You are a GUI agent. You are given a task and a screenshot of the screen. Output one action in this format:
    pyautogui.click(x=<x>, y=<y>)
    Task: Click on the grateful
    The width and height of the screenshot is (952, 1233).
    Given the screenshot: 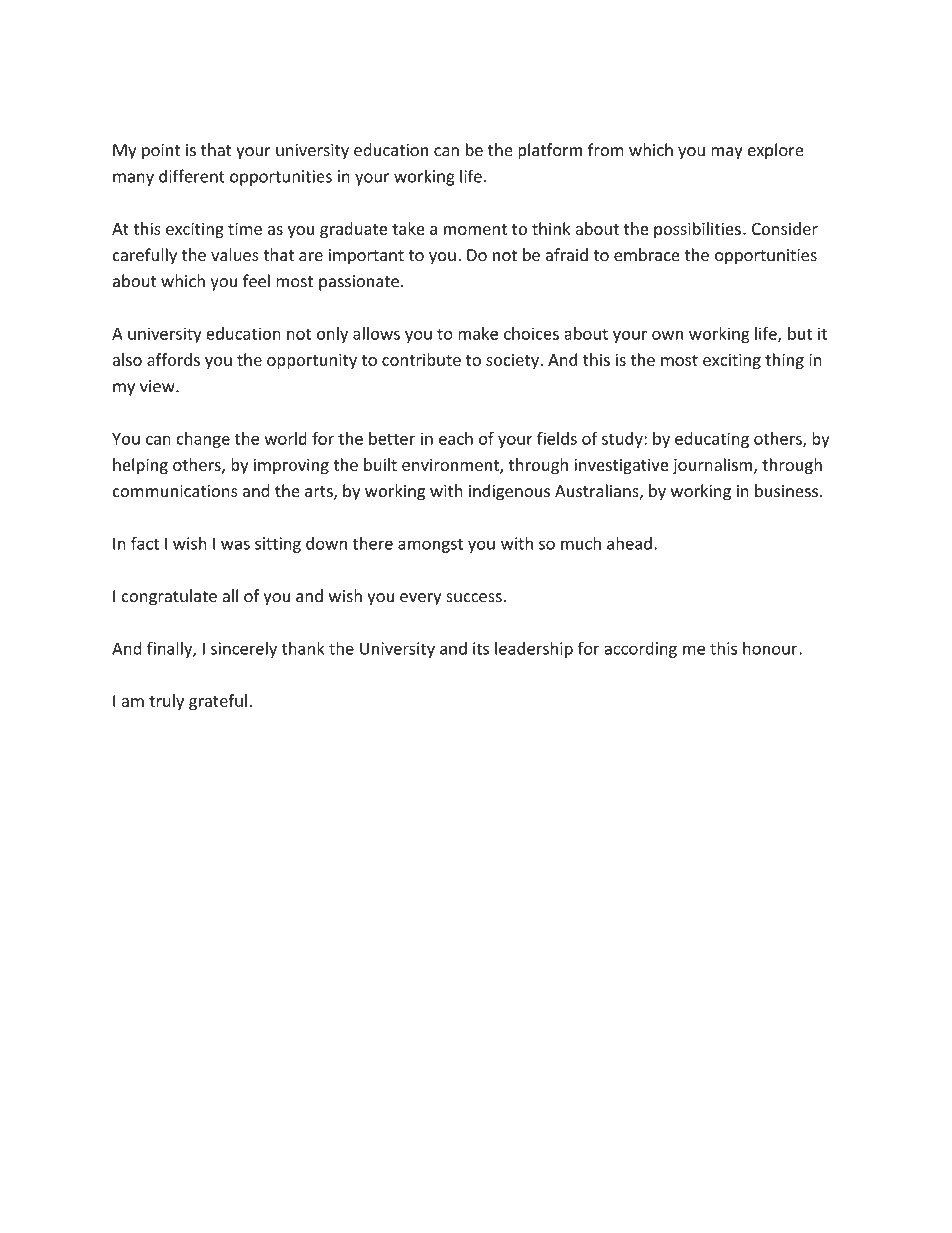 What is the action you would take?
    pyautogui.click(x=218, y=702)
